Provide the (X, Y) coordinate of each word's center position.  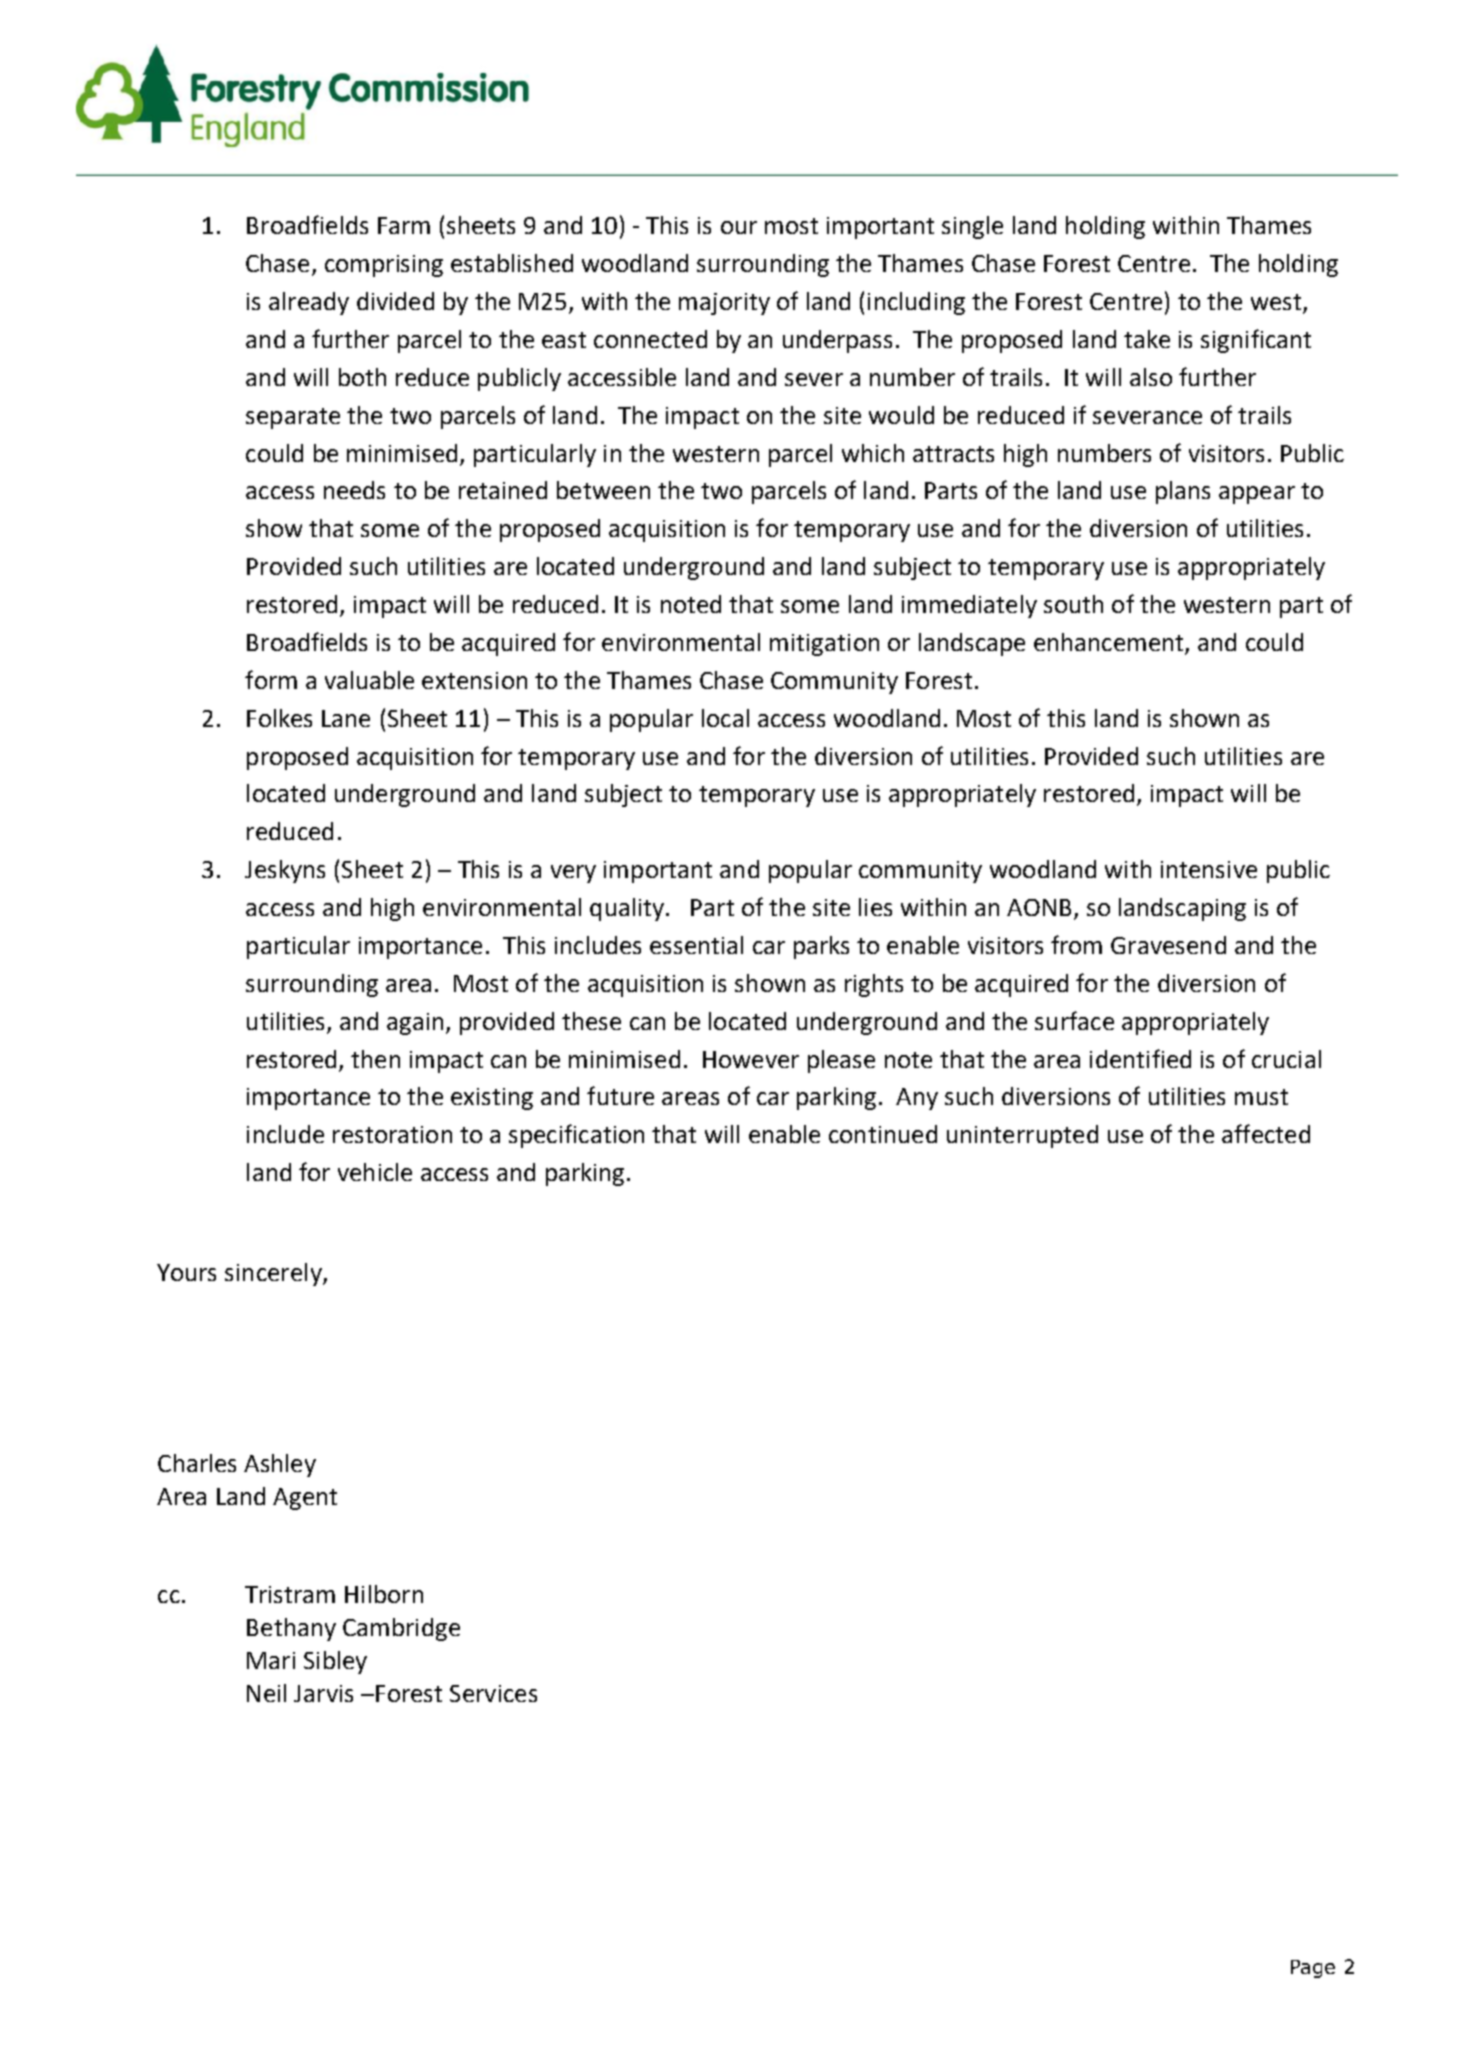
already (309, 303)
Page (1313, 1969)
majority (724, 304)
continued (883, 1134)
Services (493, 1693)
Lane (346, 718)
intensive (1209, 869)
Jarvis (323, 1693)
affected (1266, 1133)
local (725, 718)
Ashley (280, 1465)
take (1147, 339)
